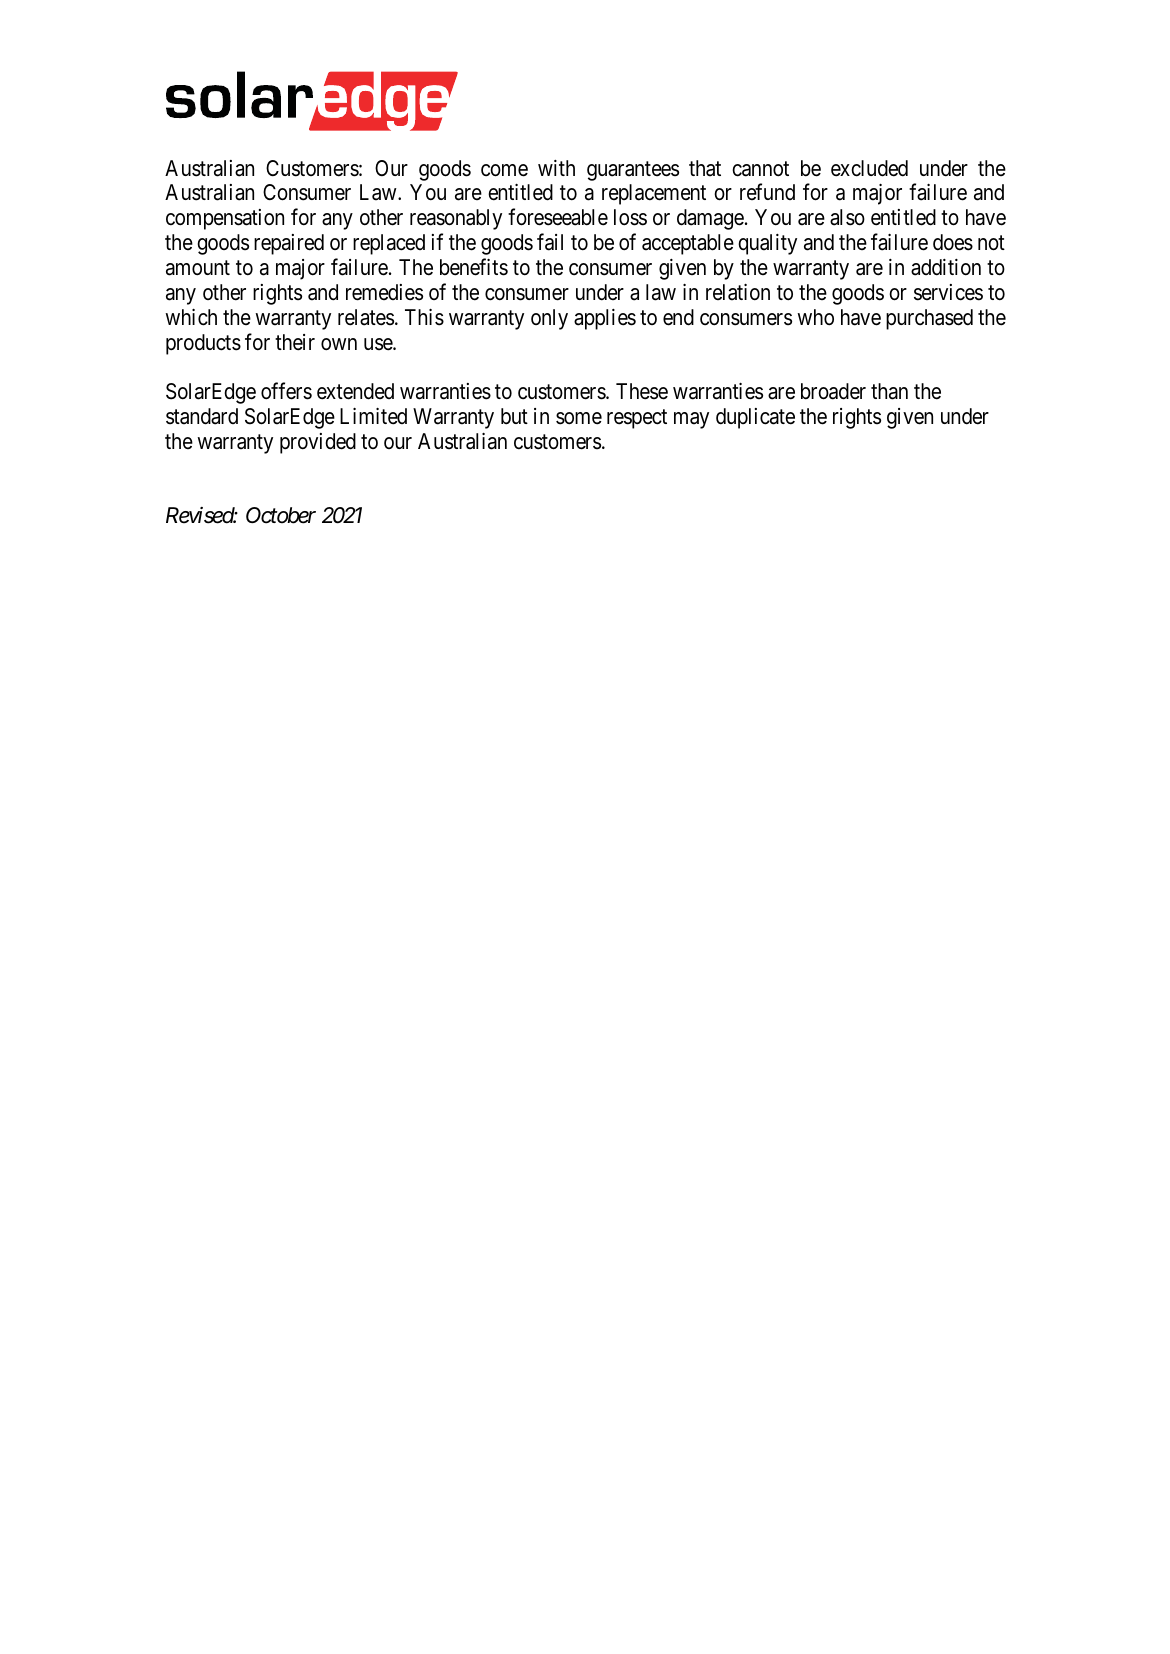  I want to click on duplicate, so click(755, 418).
